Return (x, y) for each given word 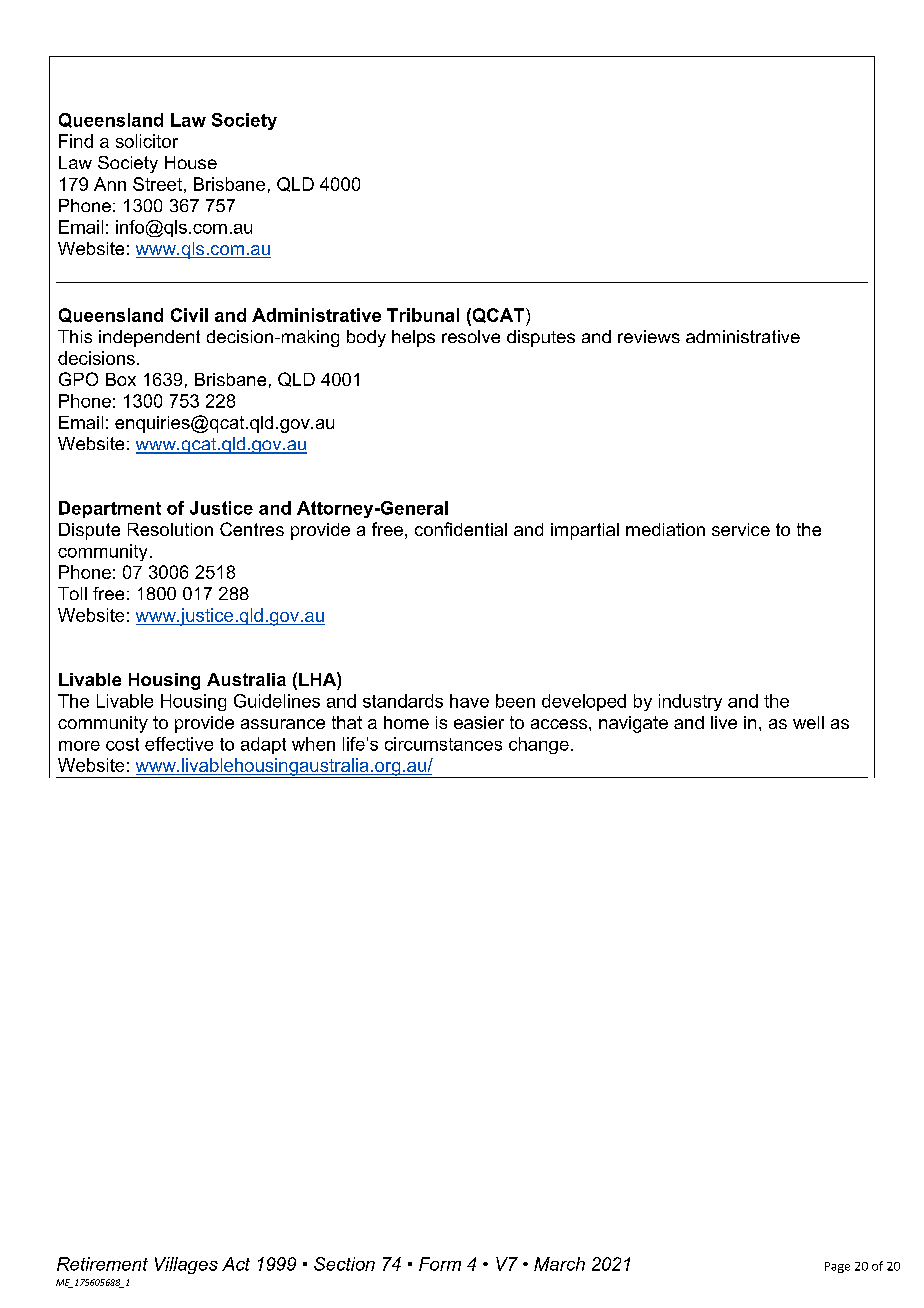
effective (179, 744)
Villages (186, 1265)
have (469, 701)
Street (157, 184)
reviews (649, 336)
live (724, 722)
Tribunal (423, 315)
